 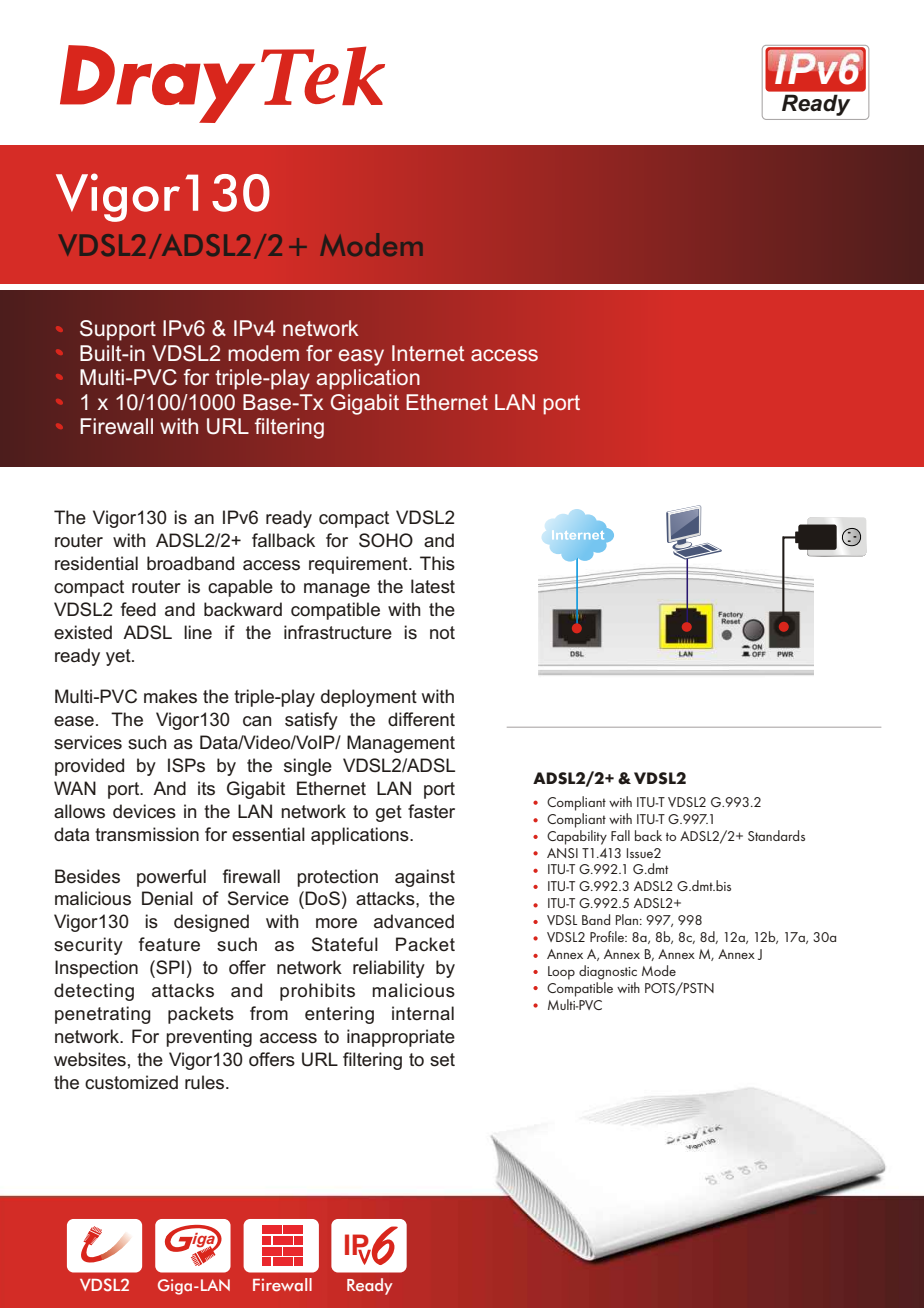 What do you see at coordinates (361, 357) in the screenshot?
I see `easy` at bounding box center [361, 357].
